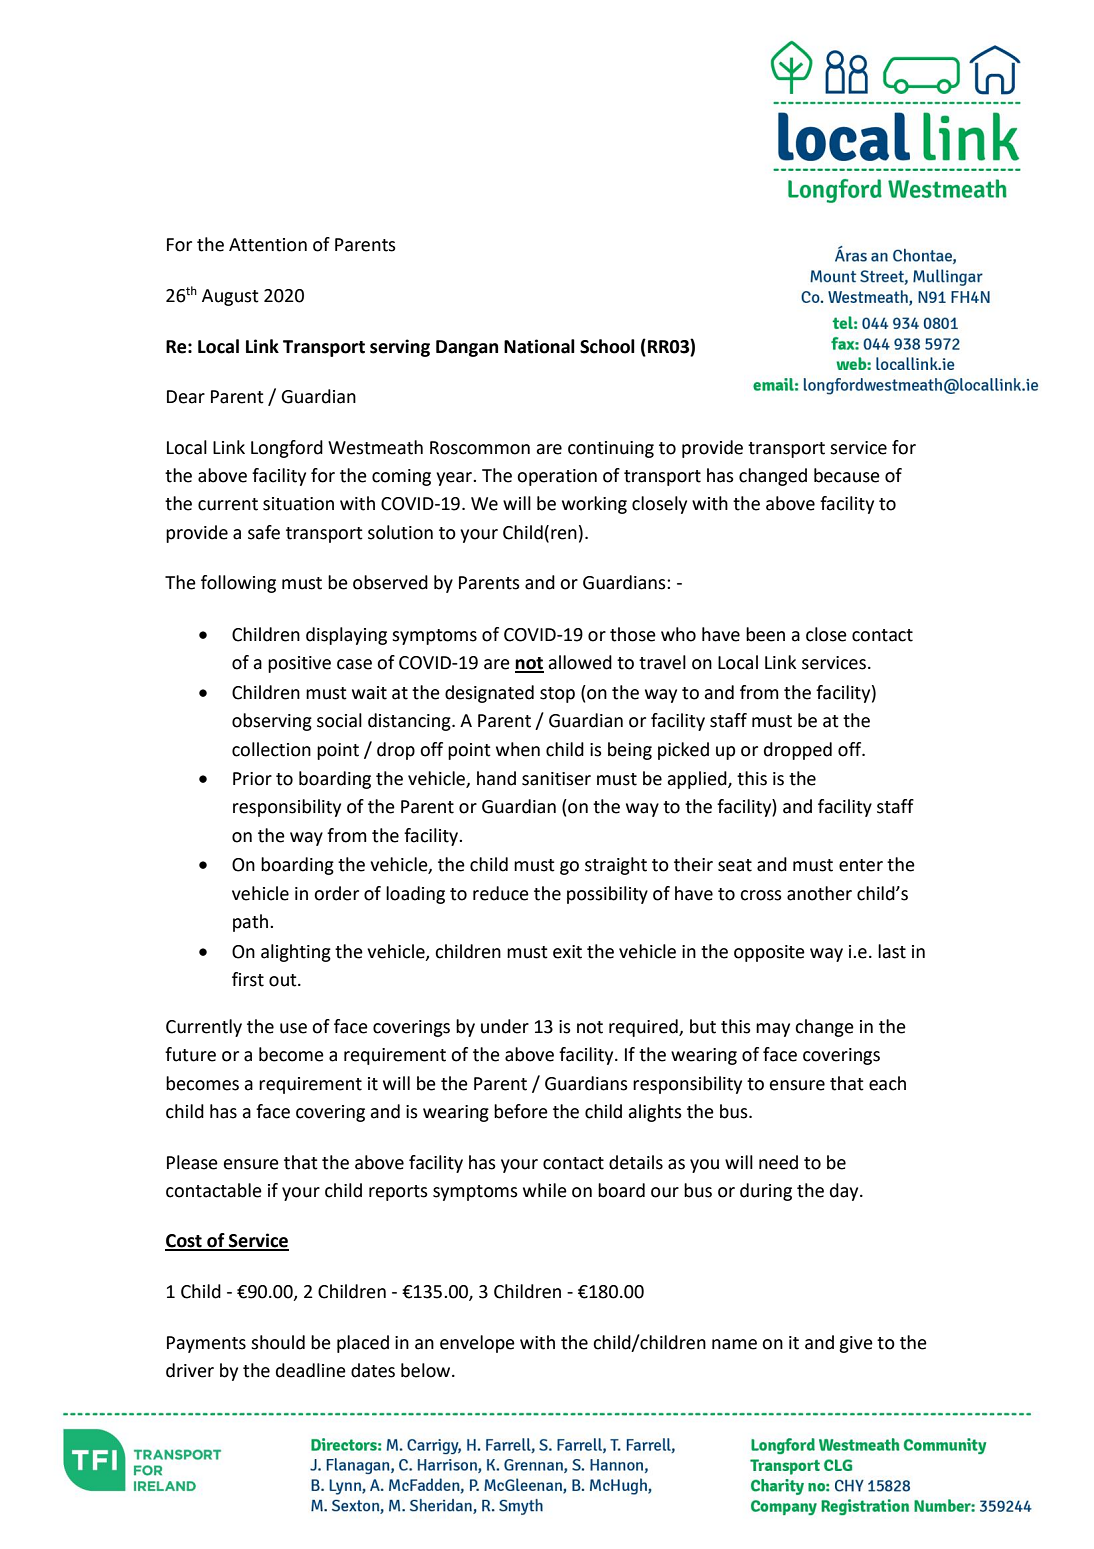 This page has height=1549, width=1094. I want to click on been, so click(765, 634).
